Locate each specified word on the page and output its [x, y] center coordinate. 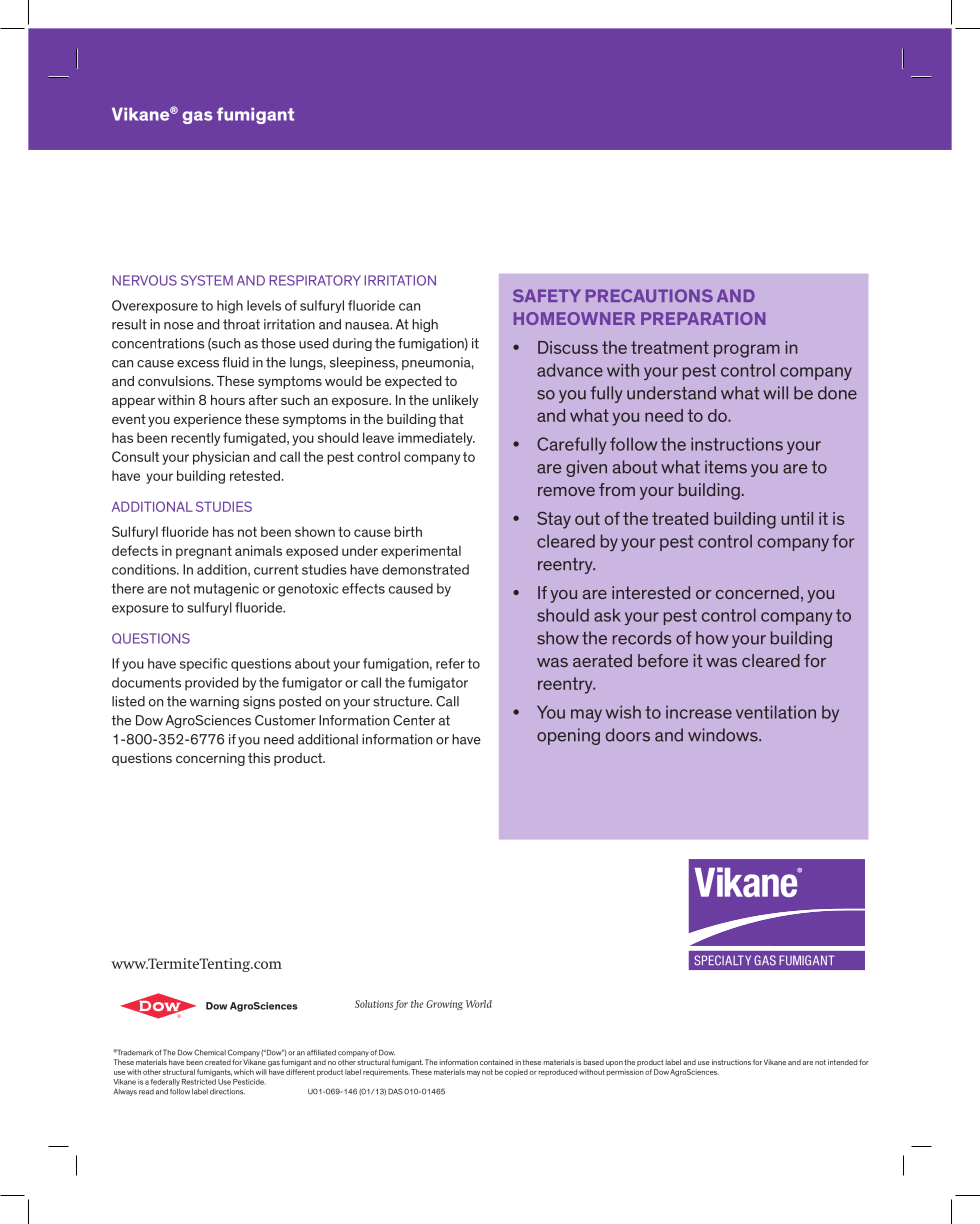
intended [842, 1062]
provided [211, 684]
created [218, 1062]
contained [496, 1062]
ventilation [776, 712]
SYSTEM [207, 280]
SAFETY [547, 295]
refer [450, 663]
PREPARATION [703, 318]
